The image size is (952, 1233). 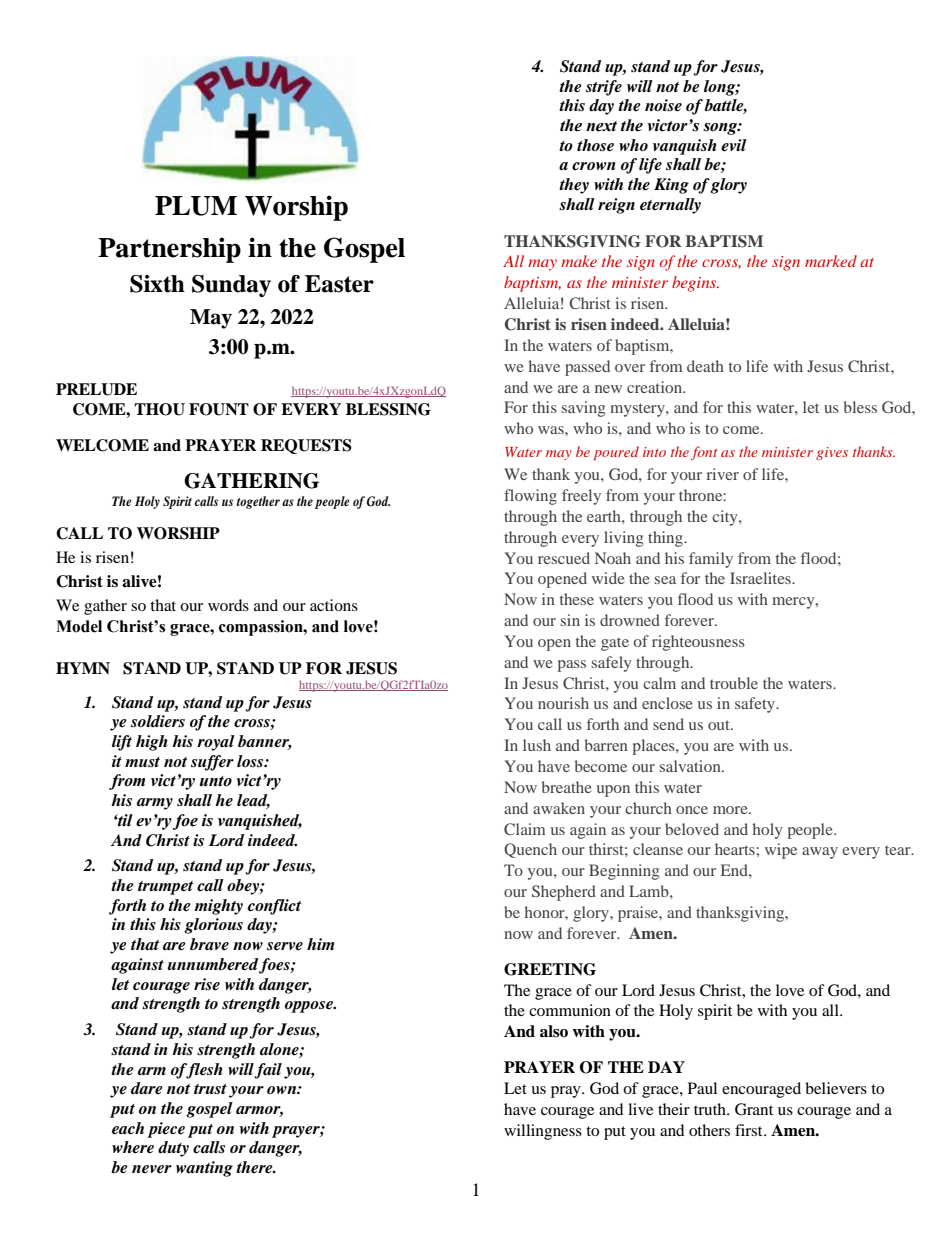 I want to click on first, so click(x=750, y=1130).
